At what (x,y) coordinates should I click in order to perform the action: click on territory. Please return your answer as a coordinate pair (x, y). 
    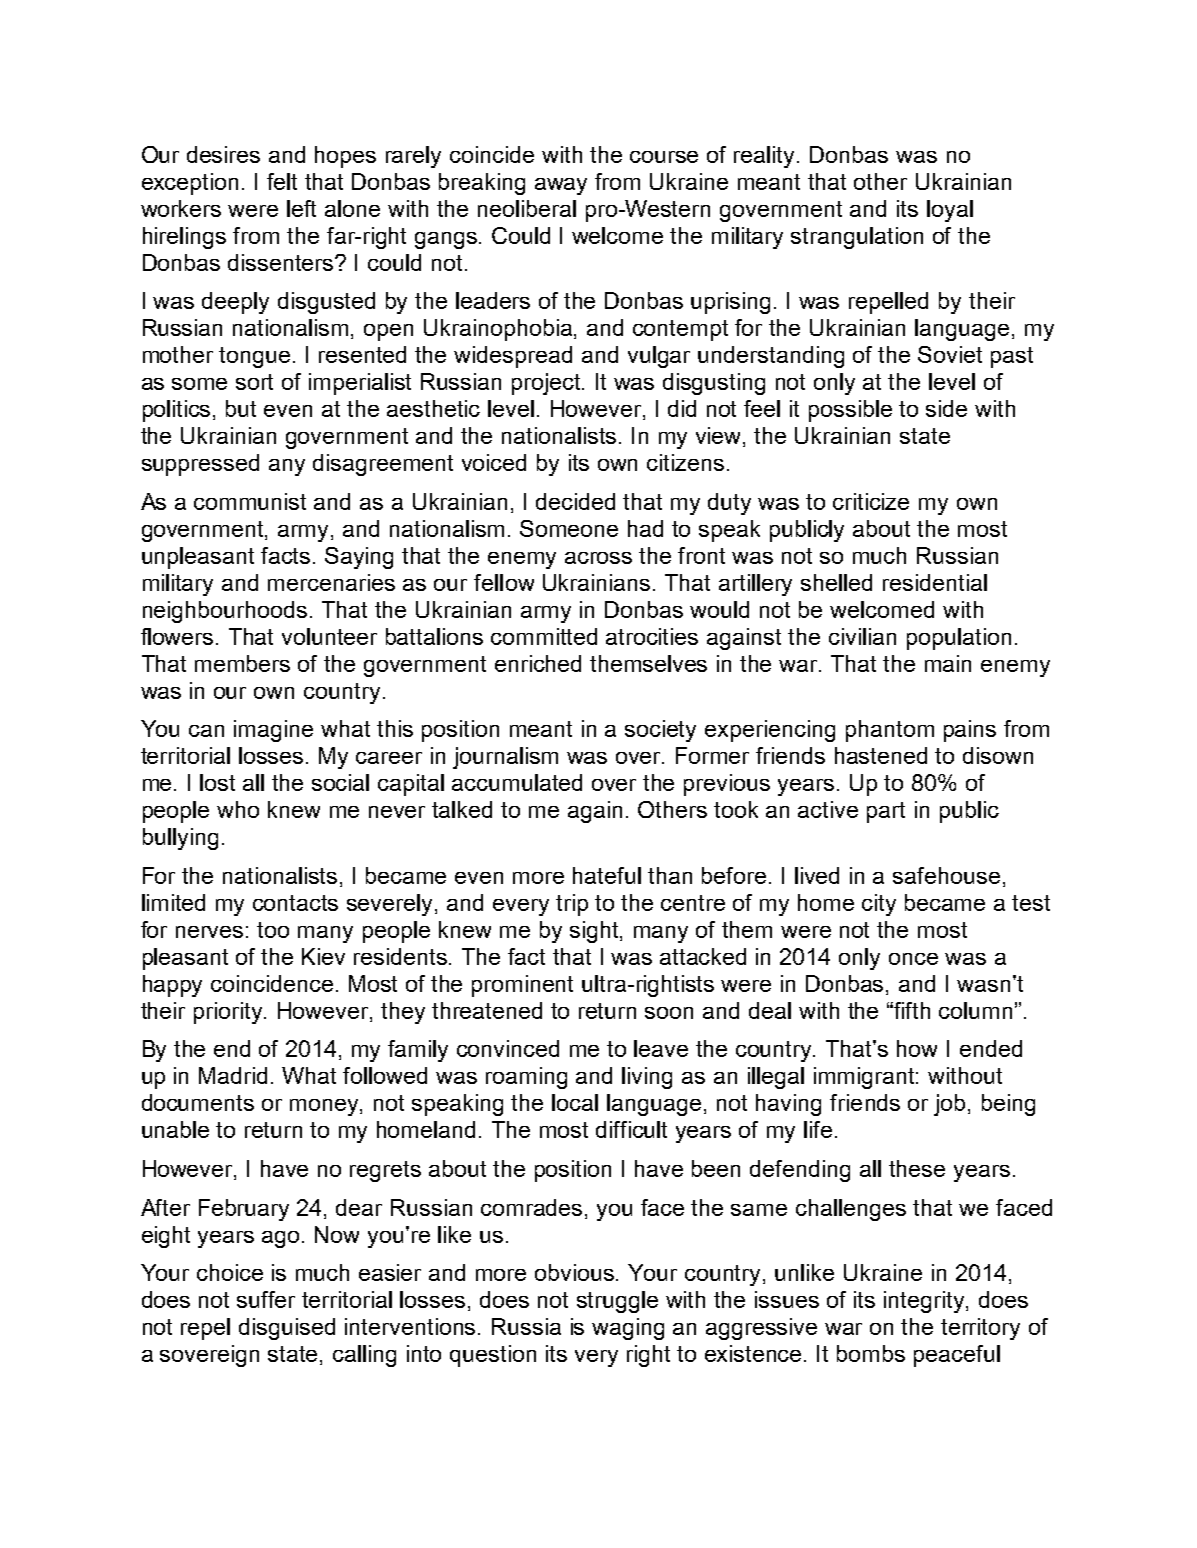
    Looking at the image, I should click on (980, 1329).
